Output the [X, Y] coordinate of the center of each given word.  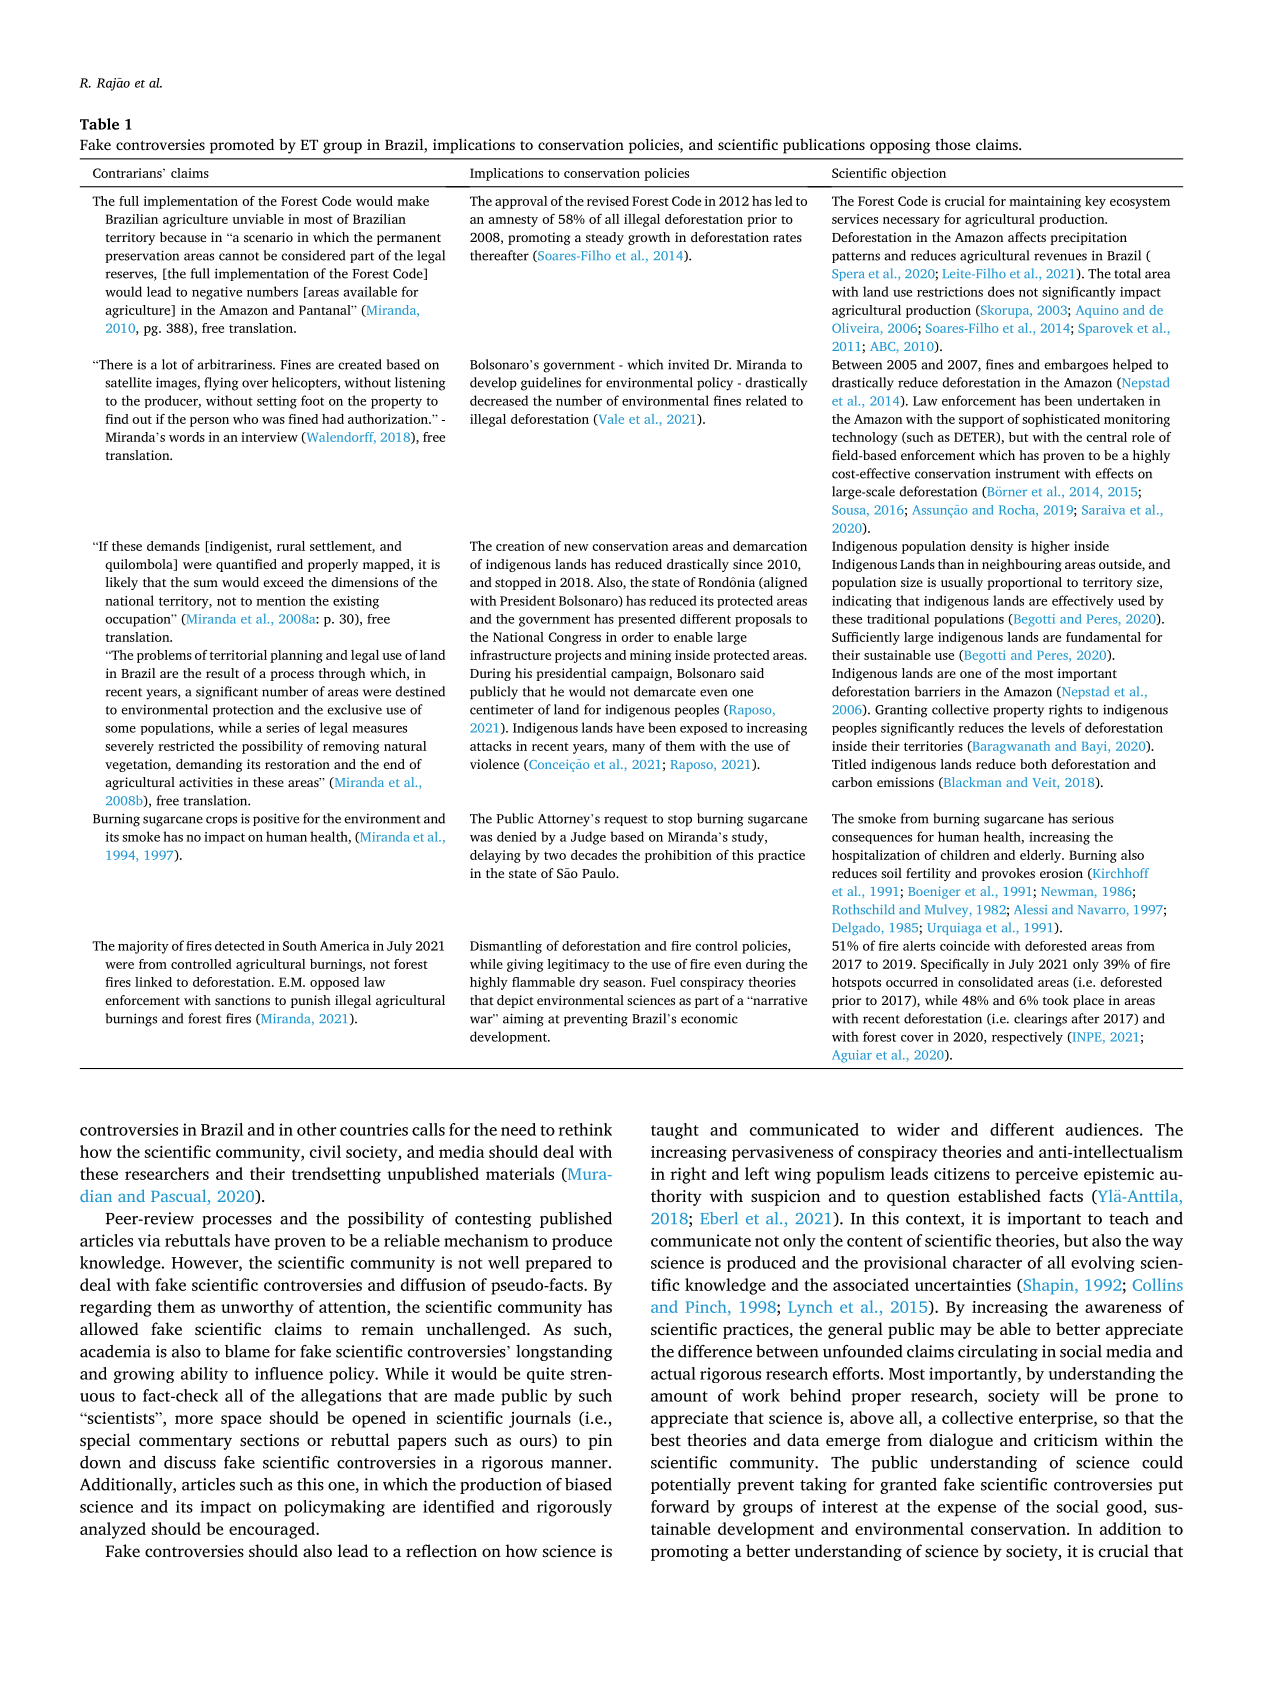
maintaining [1045, 202]
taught [675, 1131]
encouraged [273, 1530]
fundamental [1103, 637]
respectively [1027, 1038]
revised [608, 201]
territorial [238, 655]
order [637, 637]
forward [680, 1506]
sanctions [242, 1000]
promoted [242, 146]
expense [967, 1510]
